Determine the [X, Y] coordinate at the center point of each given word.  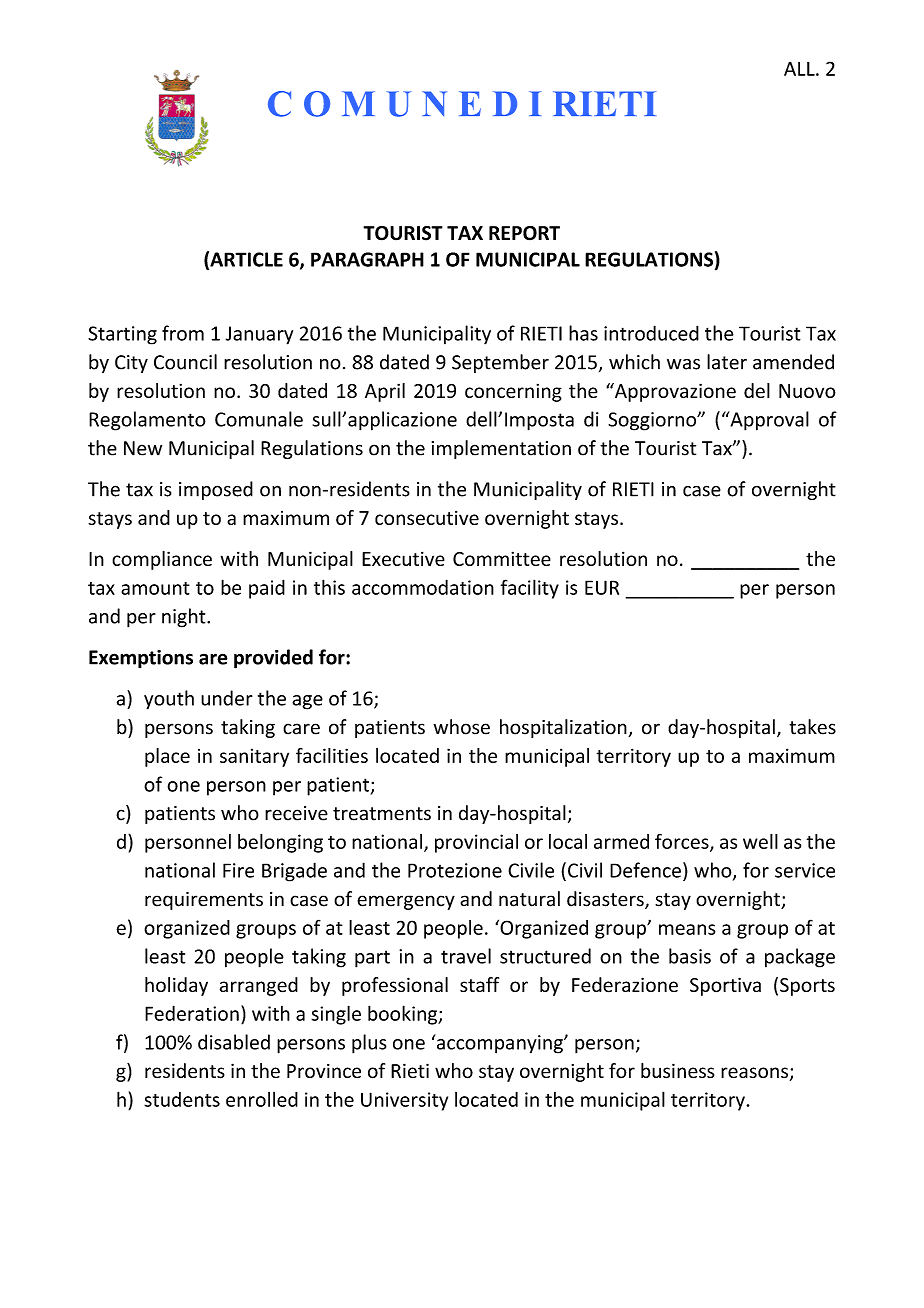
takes [812, 727]
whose [461, 727]
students [182, 1099]
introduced [651, 333]
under [227, 698]
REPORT [524, 233]
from [183, 333]
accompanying [499, 1044]
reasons [754, 1072]
